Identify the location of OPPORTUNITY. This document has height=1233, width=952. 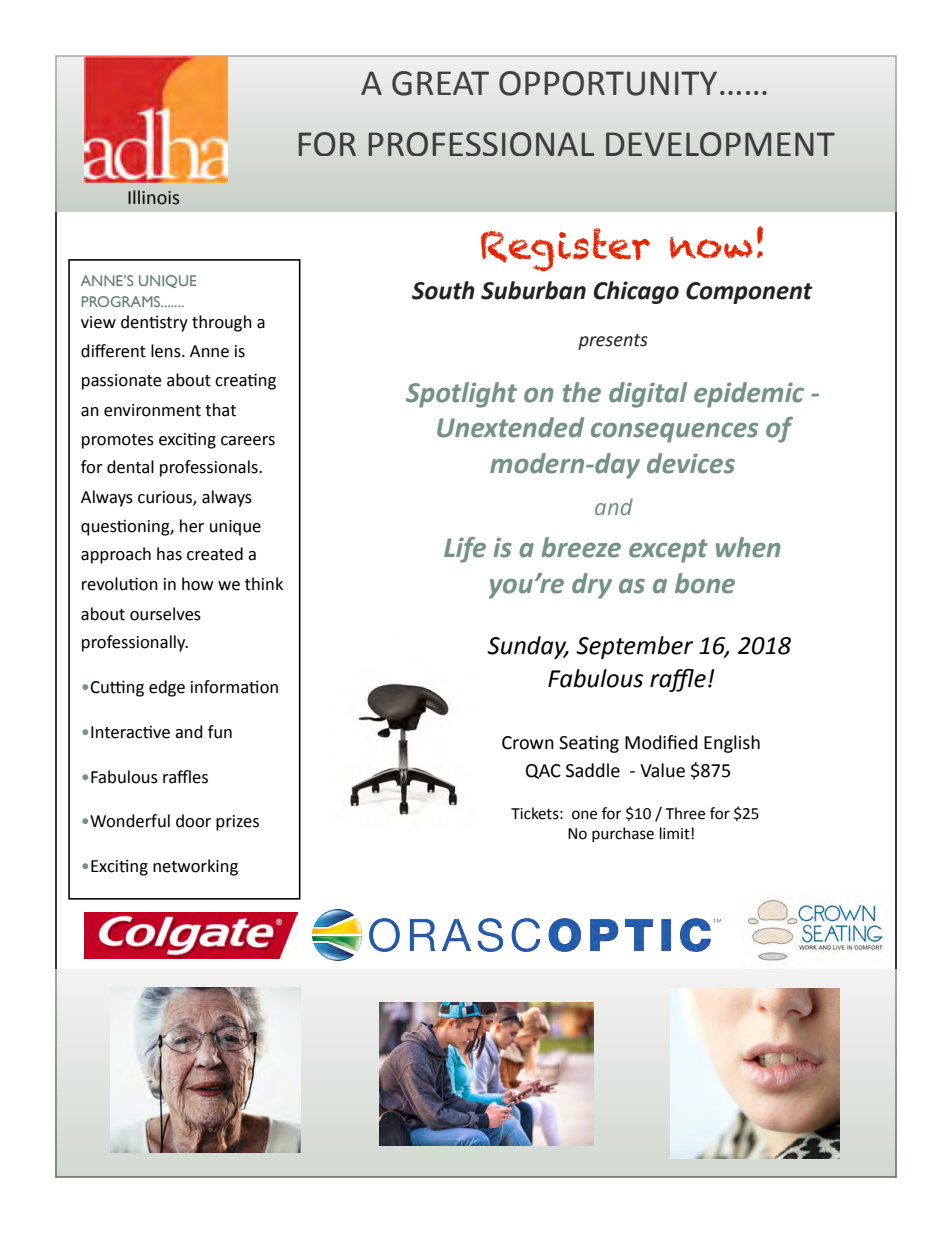
(608, 83).
